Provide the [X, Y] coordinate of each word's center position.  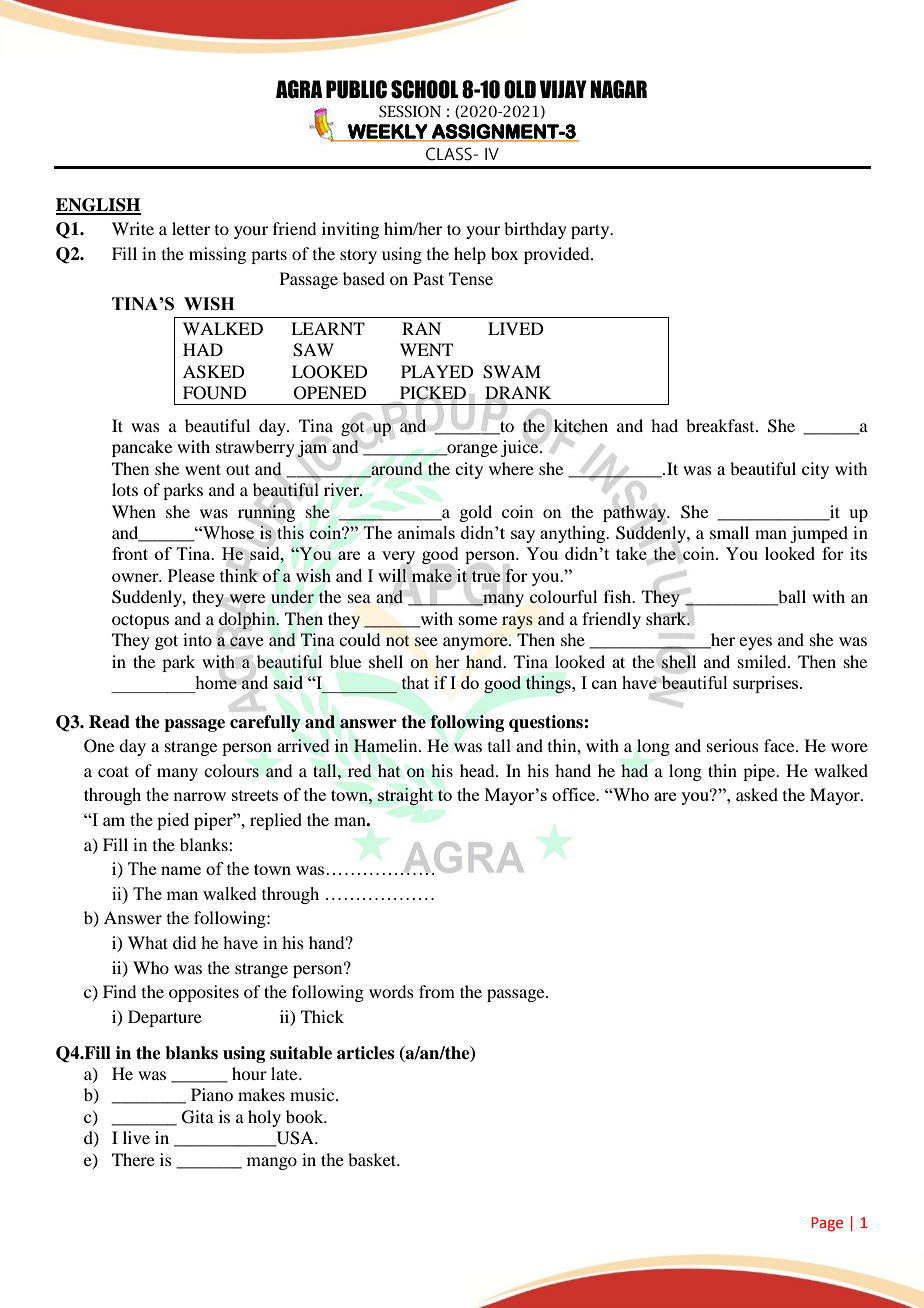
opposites [204, 993]
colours [231, 771]
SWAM [512, 372]
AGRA [299, 89]
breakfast [721, 425]
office [574, 794]
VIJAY [563, 89]
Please [191, 575]
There [133, 1159]
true [486, 576]
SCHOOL [425, 89]
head [478, 770]
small [729, 532]
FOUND [214, 393]
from [437, 991]
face [780, 745]
